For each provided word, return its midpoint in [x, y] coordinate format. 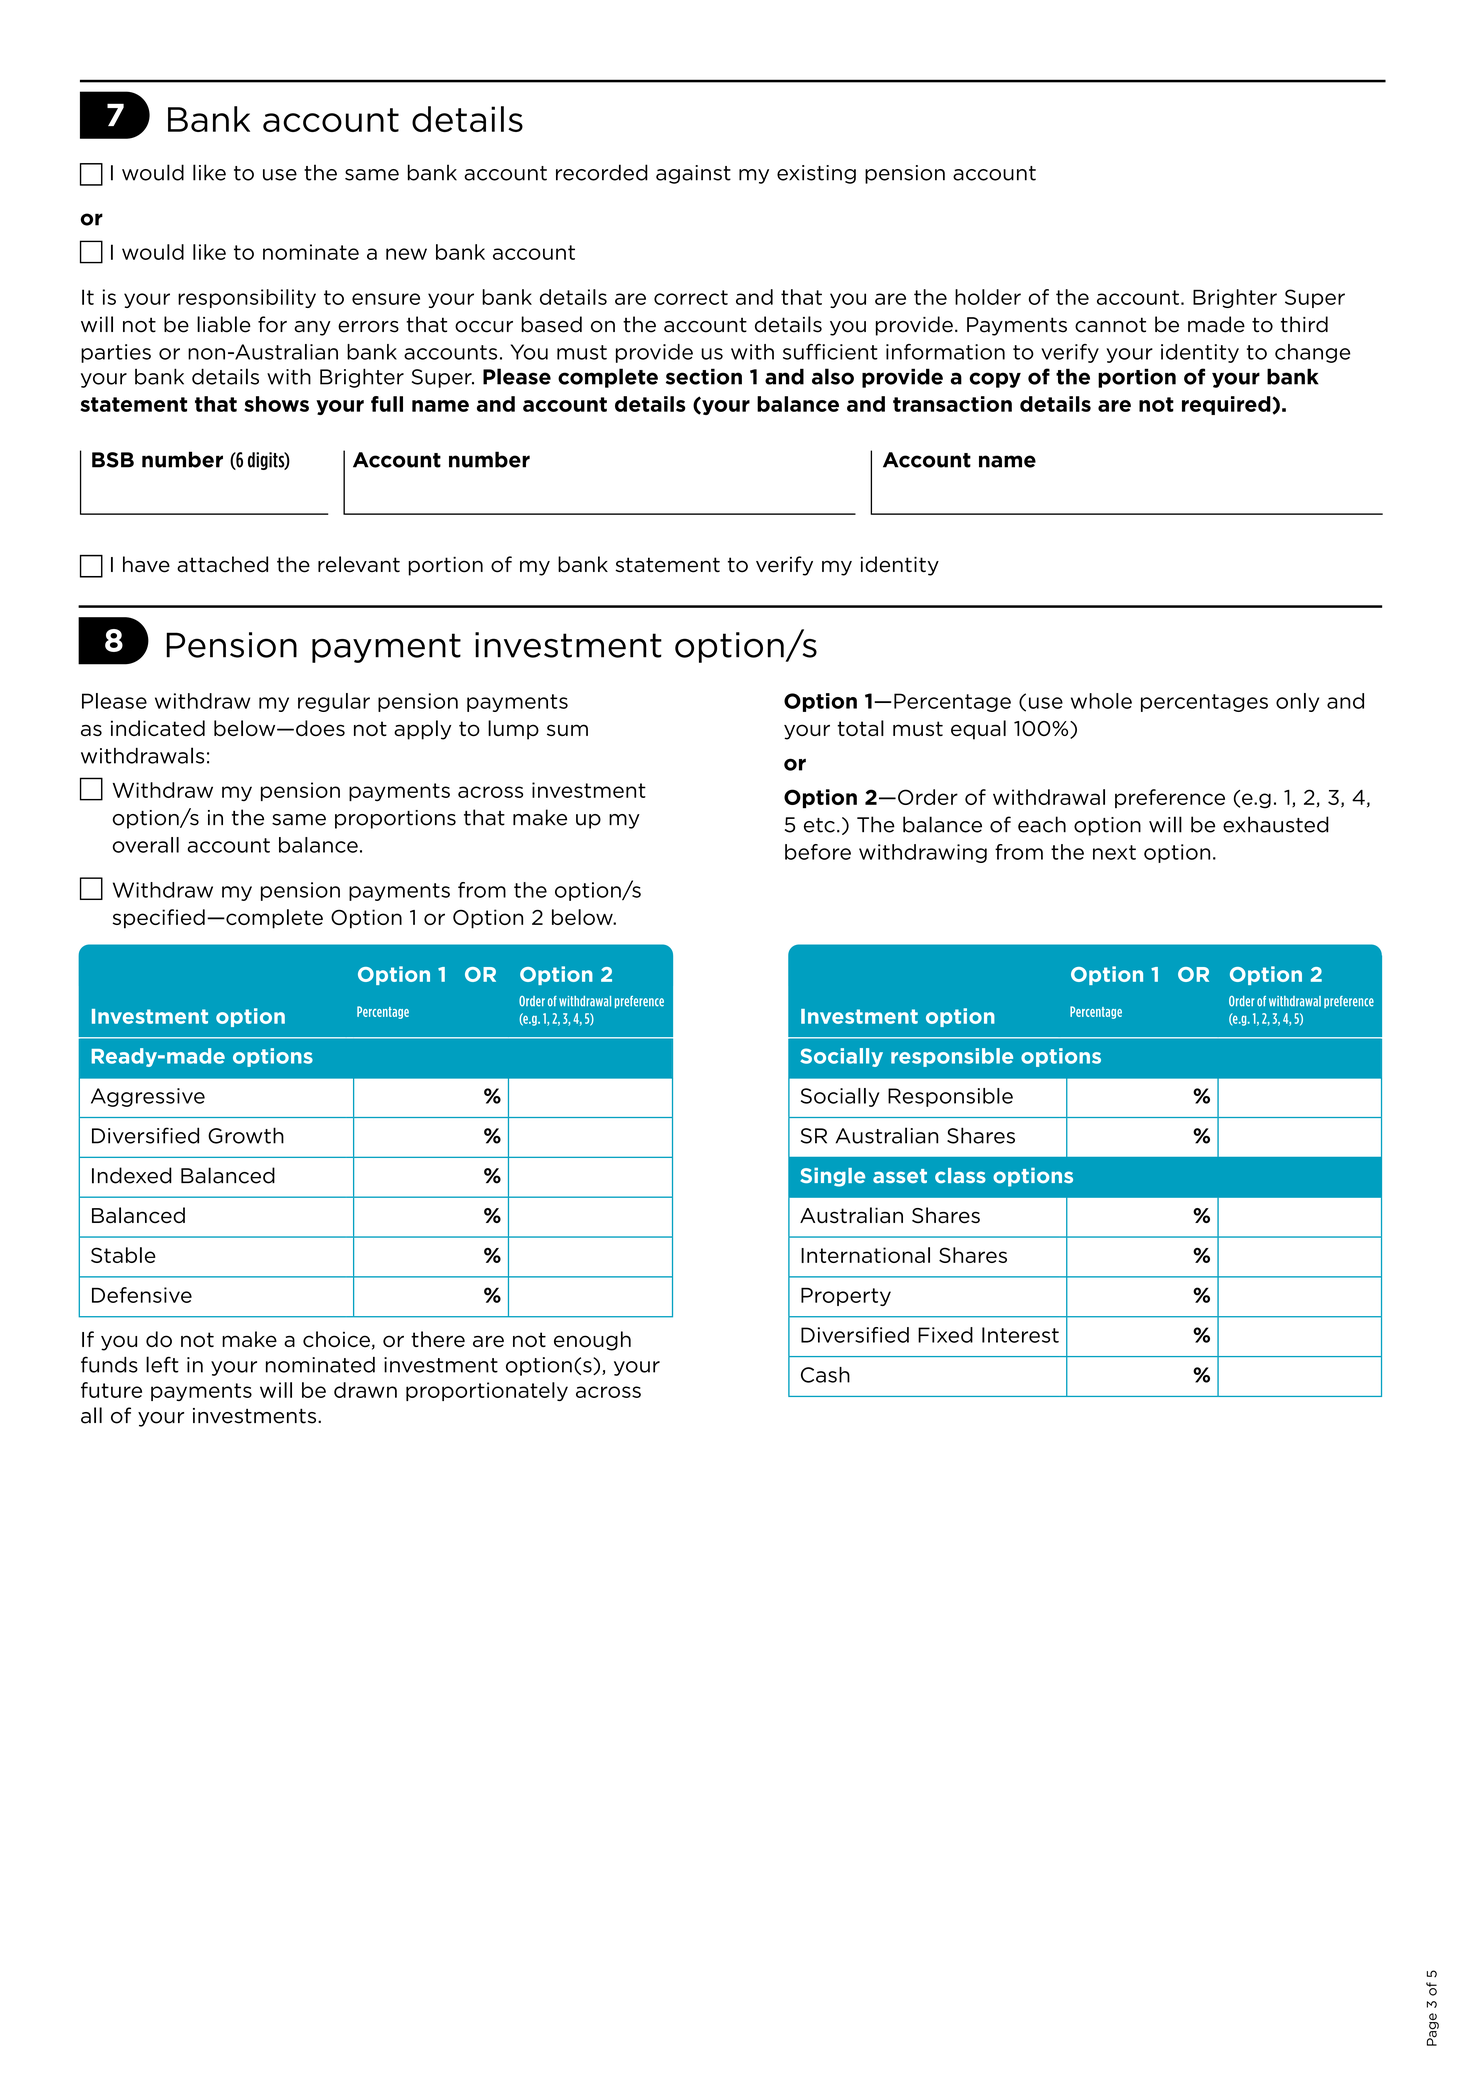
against [693, 174]
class [960, 1175]
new [406, 254]
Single [832, 1177]
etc [819, 825]
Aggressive [148, 1097]
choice [336, 1339]
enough [592, 1341]
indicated [158, 728]
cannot [1110, 325]
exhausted [1276, 824]
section [704, 376]
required [1227, 405]
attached [222, 564]
